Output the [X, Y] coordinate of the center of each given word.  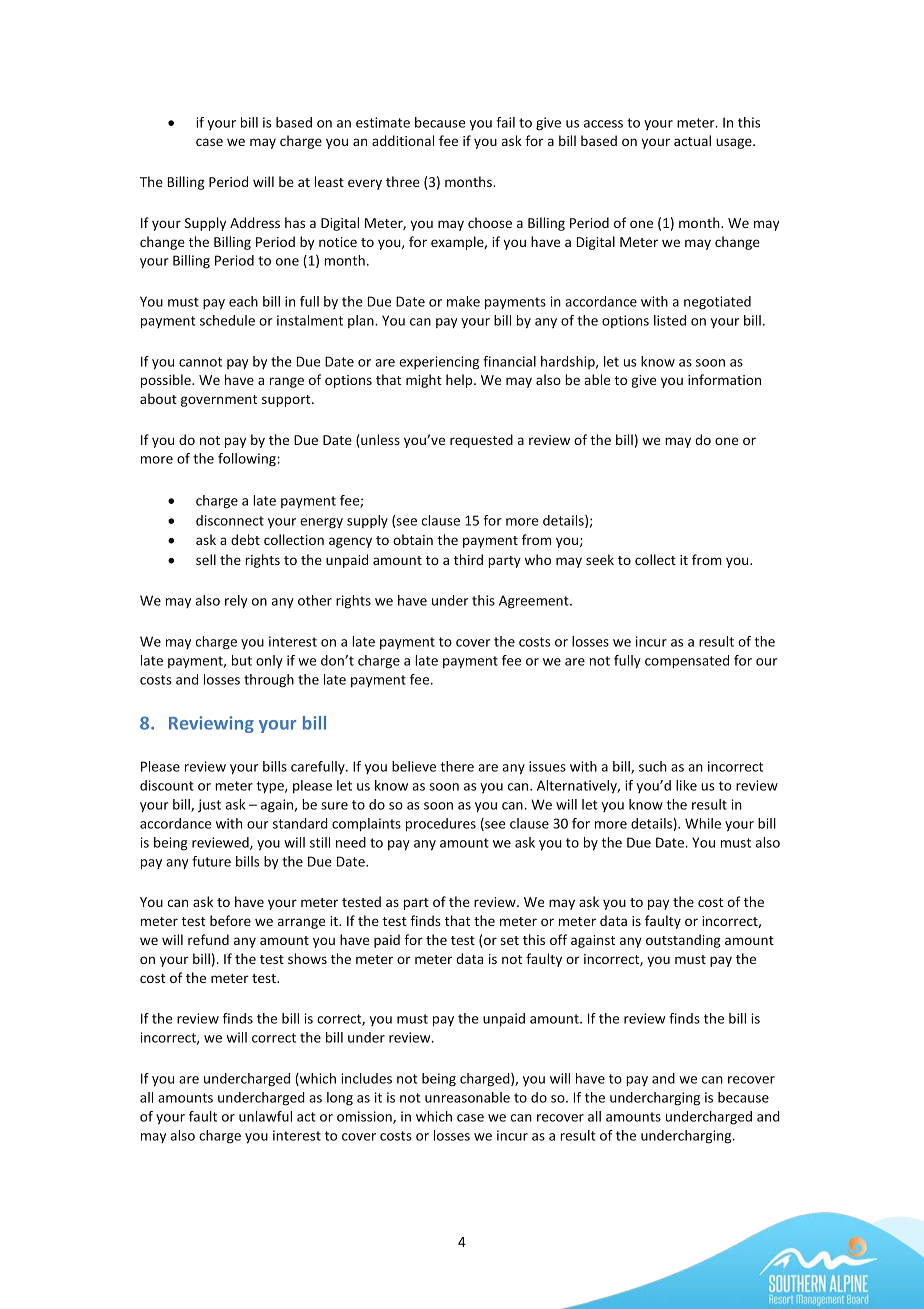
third [468, 559]
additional [403, 140]
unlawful [265, 1116]
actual [692, 140]
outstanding [683, 941]
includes [366, 1078]
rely [236, 602]
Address [255, 222]
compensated [687, 662]
